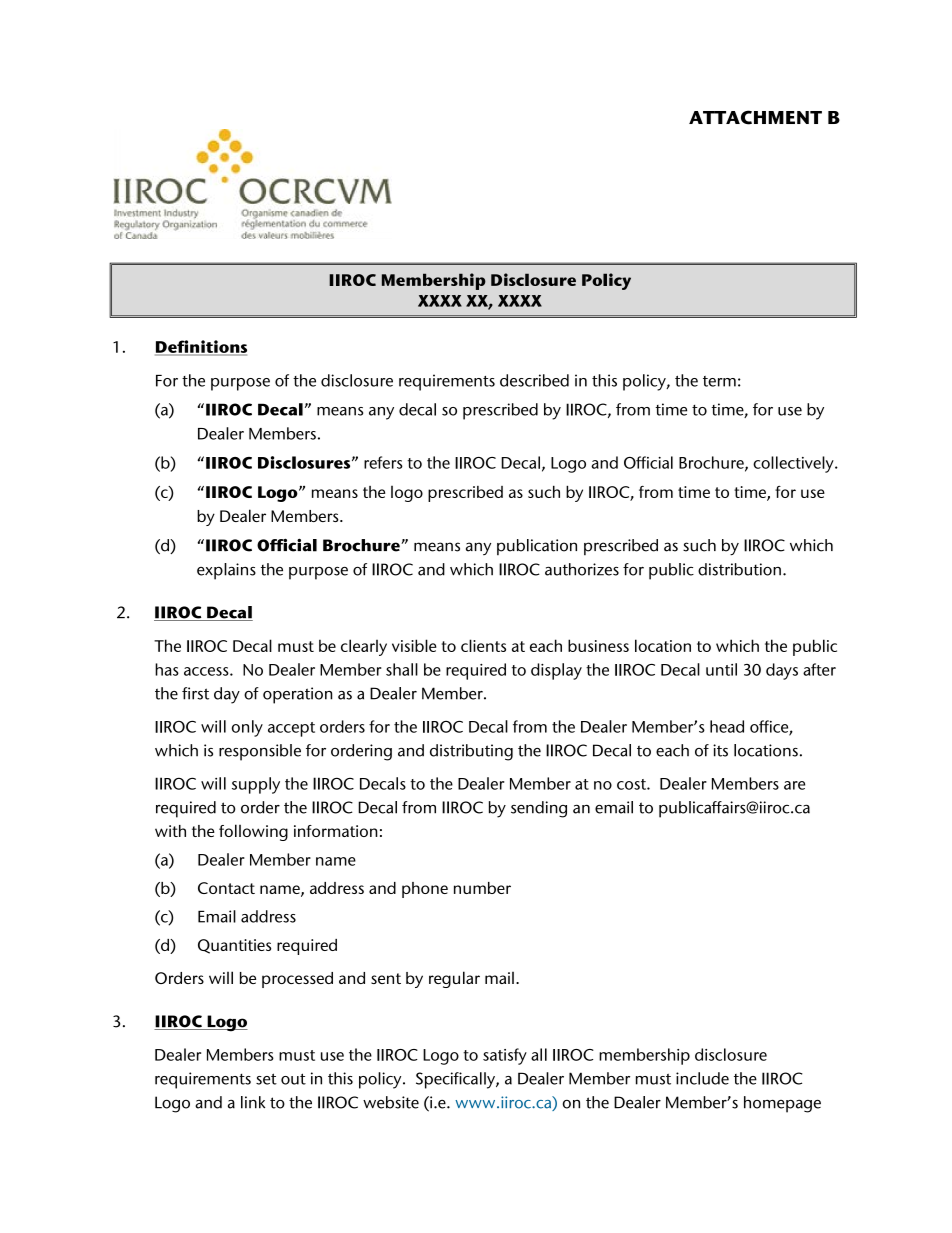 Image resolution: width=952 pixels, height=1233 pixels. What do you see at coordinates (266, 1079) in the document?
I see `set` at bounding box center [266, 1079].
